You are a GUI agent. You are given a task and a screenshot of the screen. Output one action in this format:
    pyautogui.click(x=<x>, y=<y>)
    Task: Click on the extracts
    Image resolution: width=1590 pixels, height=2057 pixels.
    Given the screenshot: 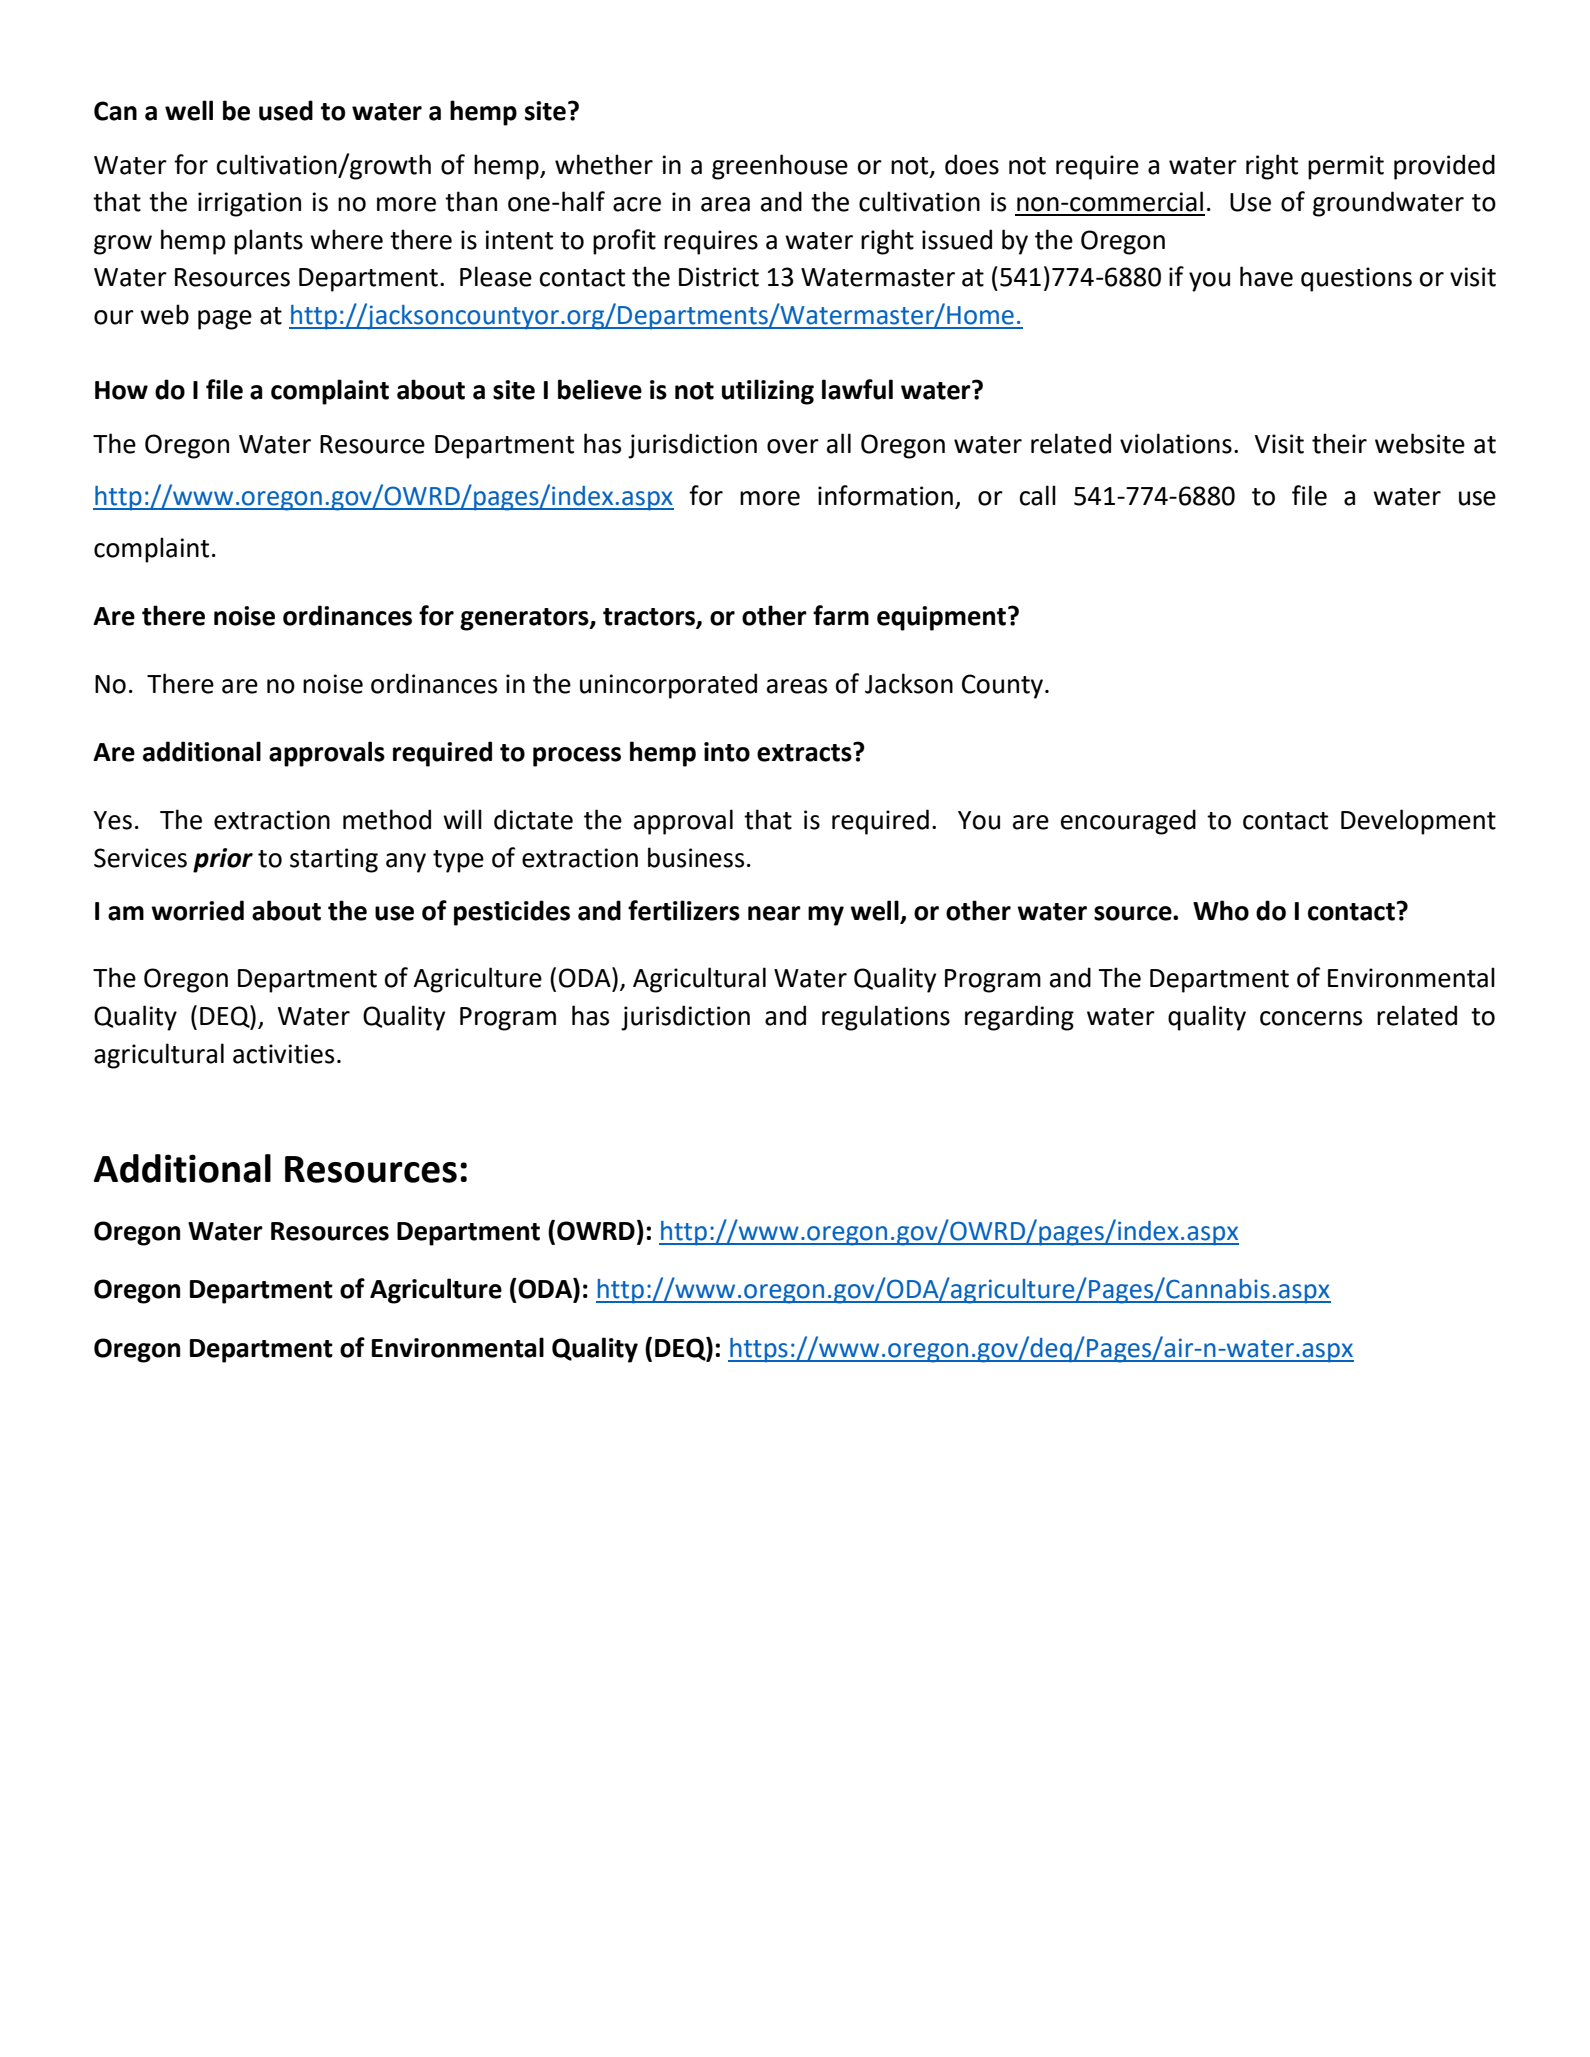 What is the action you would take?
    pyautogui.click(x=805, y=752)
